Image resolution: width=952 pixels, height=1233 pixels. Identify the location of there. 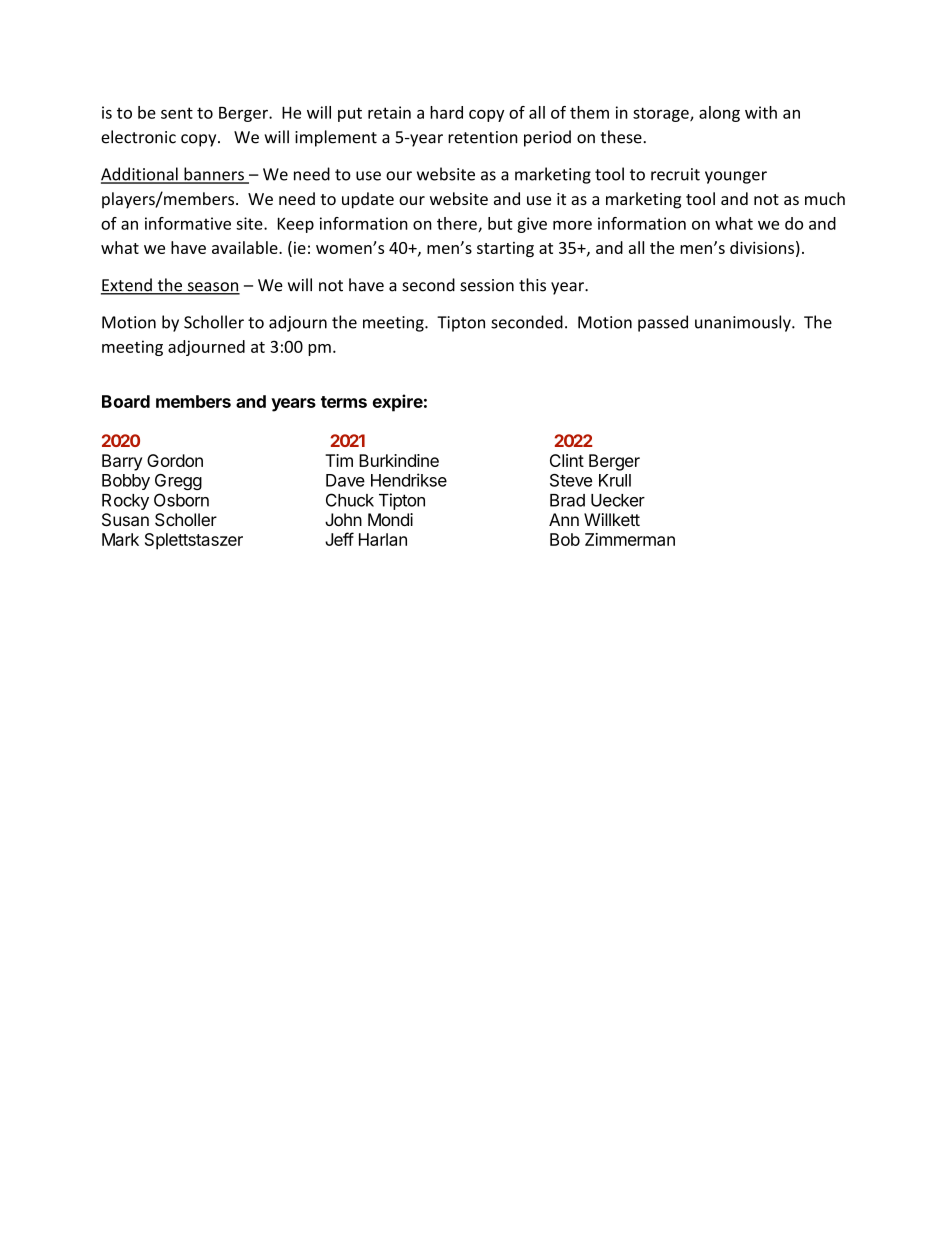
(458, 224).
